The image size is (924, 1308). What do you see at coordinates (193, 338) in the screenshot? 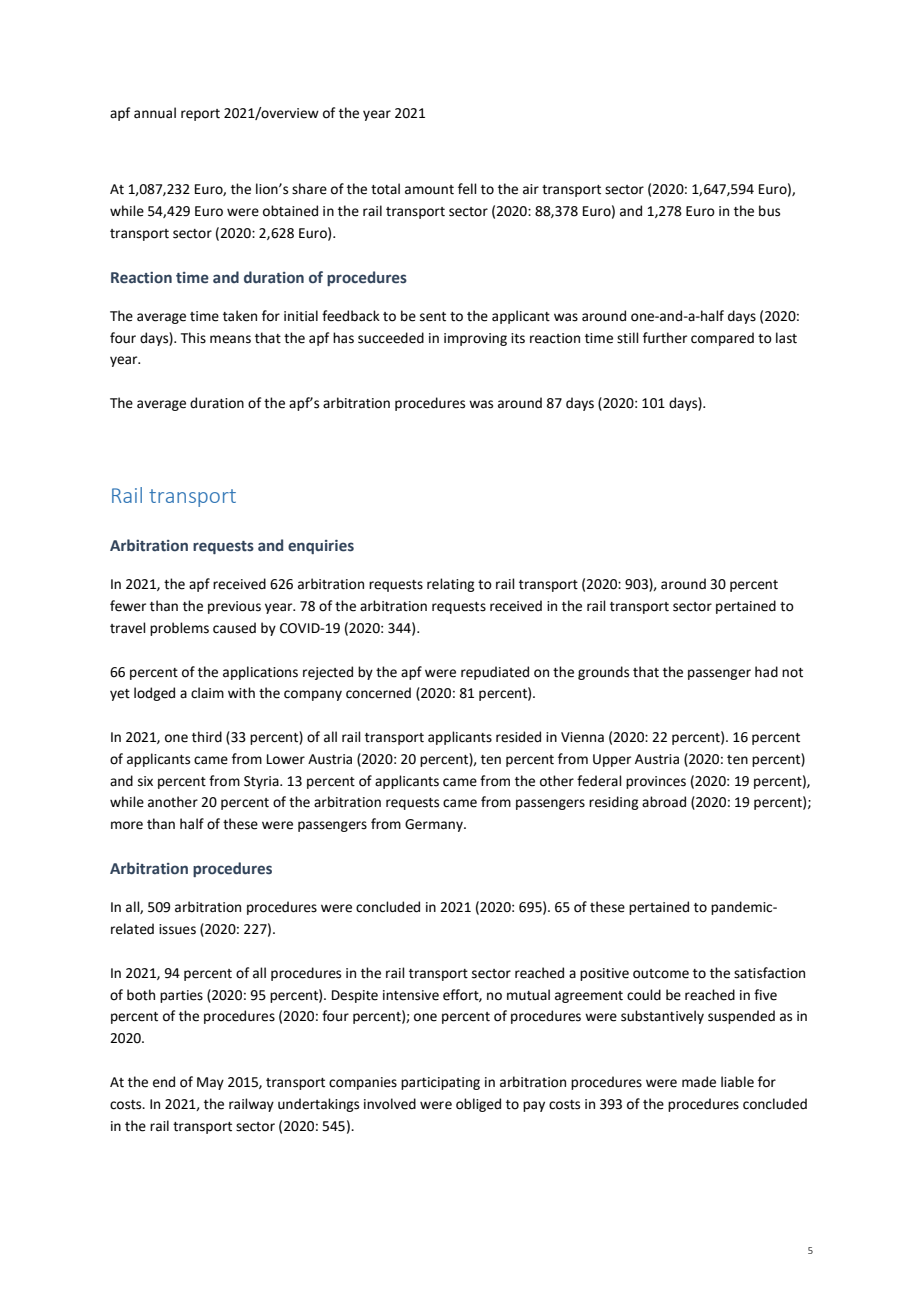
I see `This` at bounding box center [193, 338].
